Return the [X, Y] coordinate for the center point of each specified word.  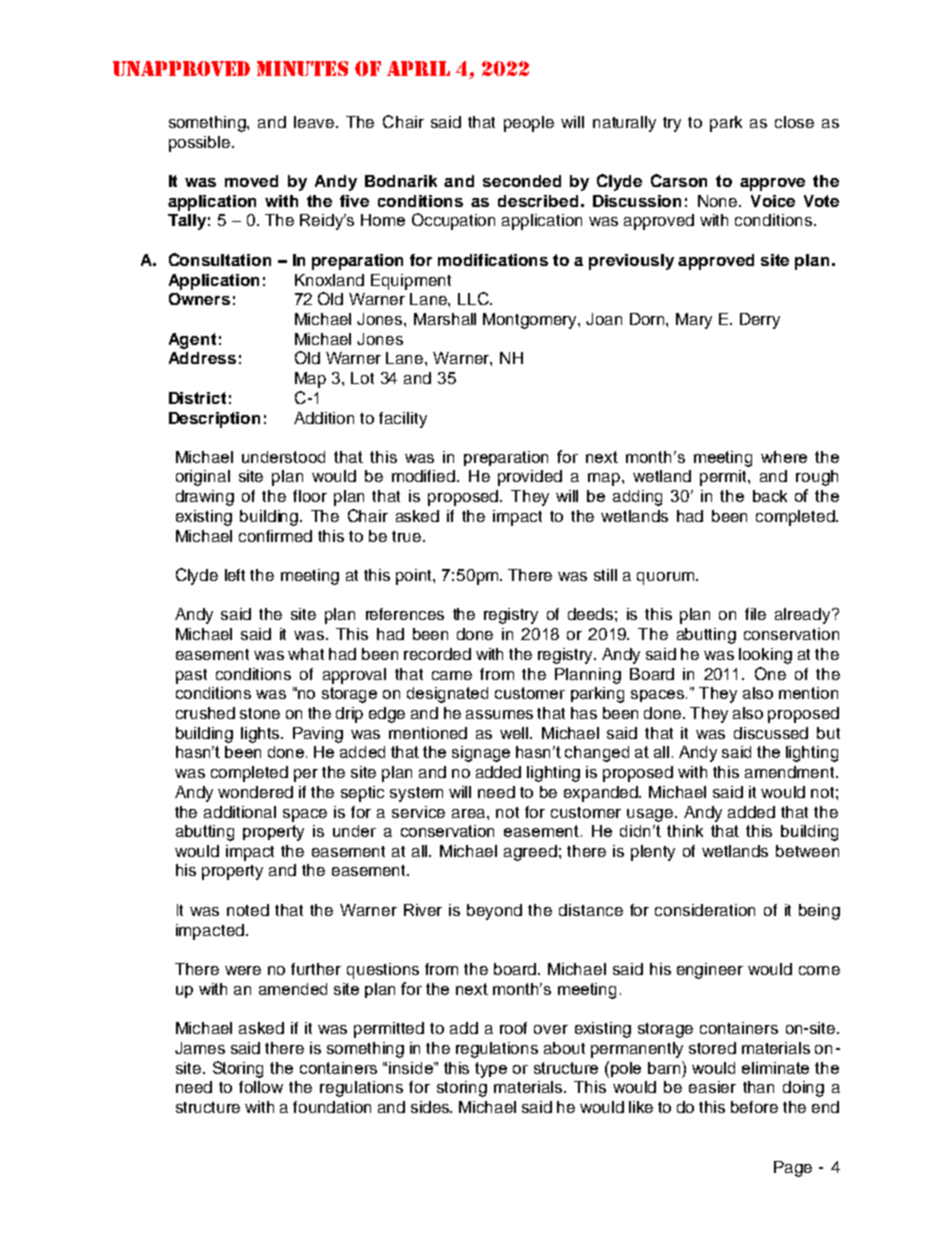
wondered [255, 792]
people [529, 124]
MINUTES [302, 68]
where [784, 457]
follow [261, 1087]
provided [530, 478]
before [754, 1107]
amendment [791, 772]
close [794, 122]
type [491, 1070]
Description [214, 420]
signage [481, 754]
